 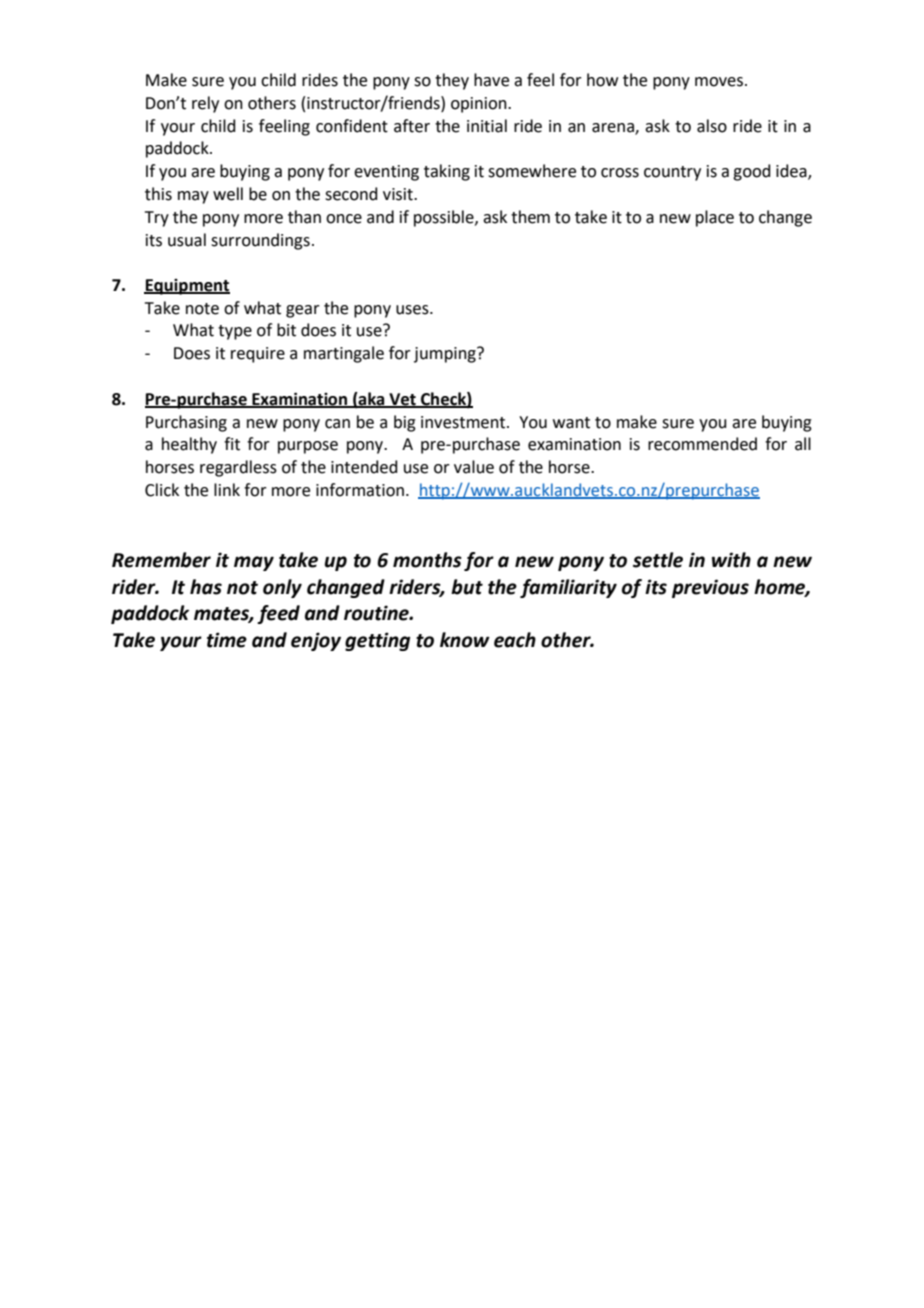 What do you see at coordinates (205, 104) in the document?
I see `rely` at bounding box center [205, 104].
